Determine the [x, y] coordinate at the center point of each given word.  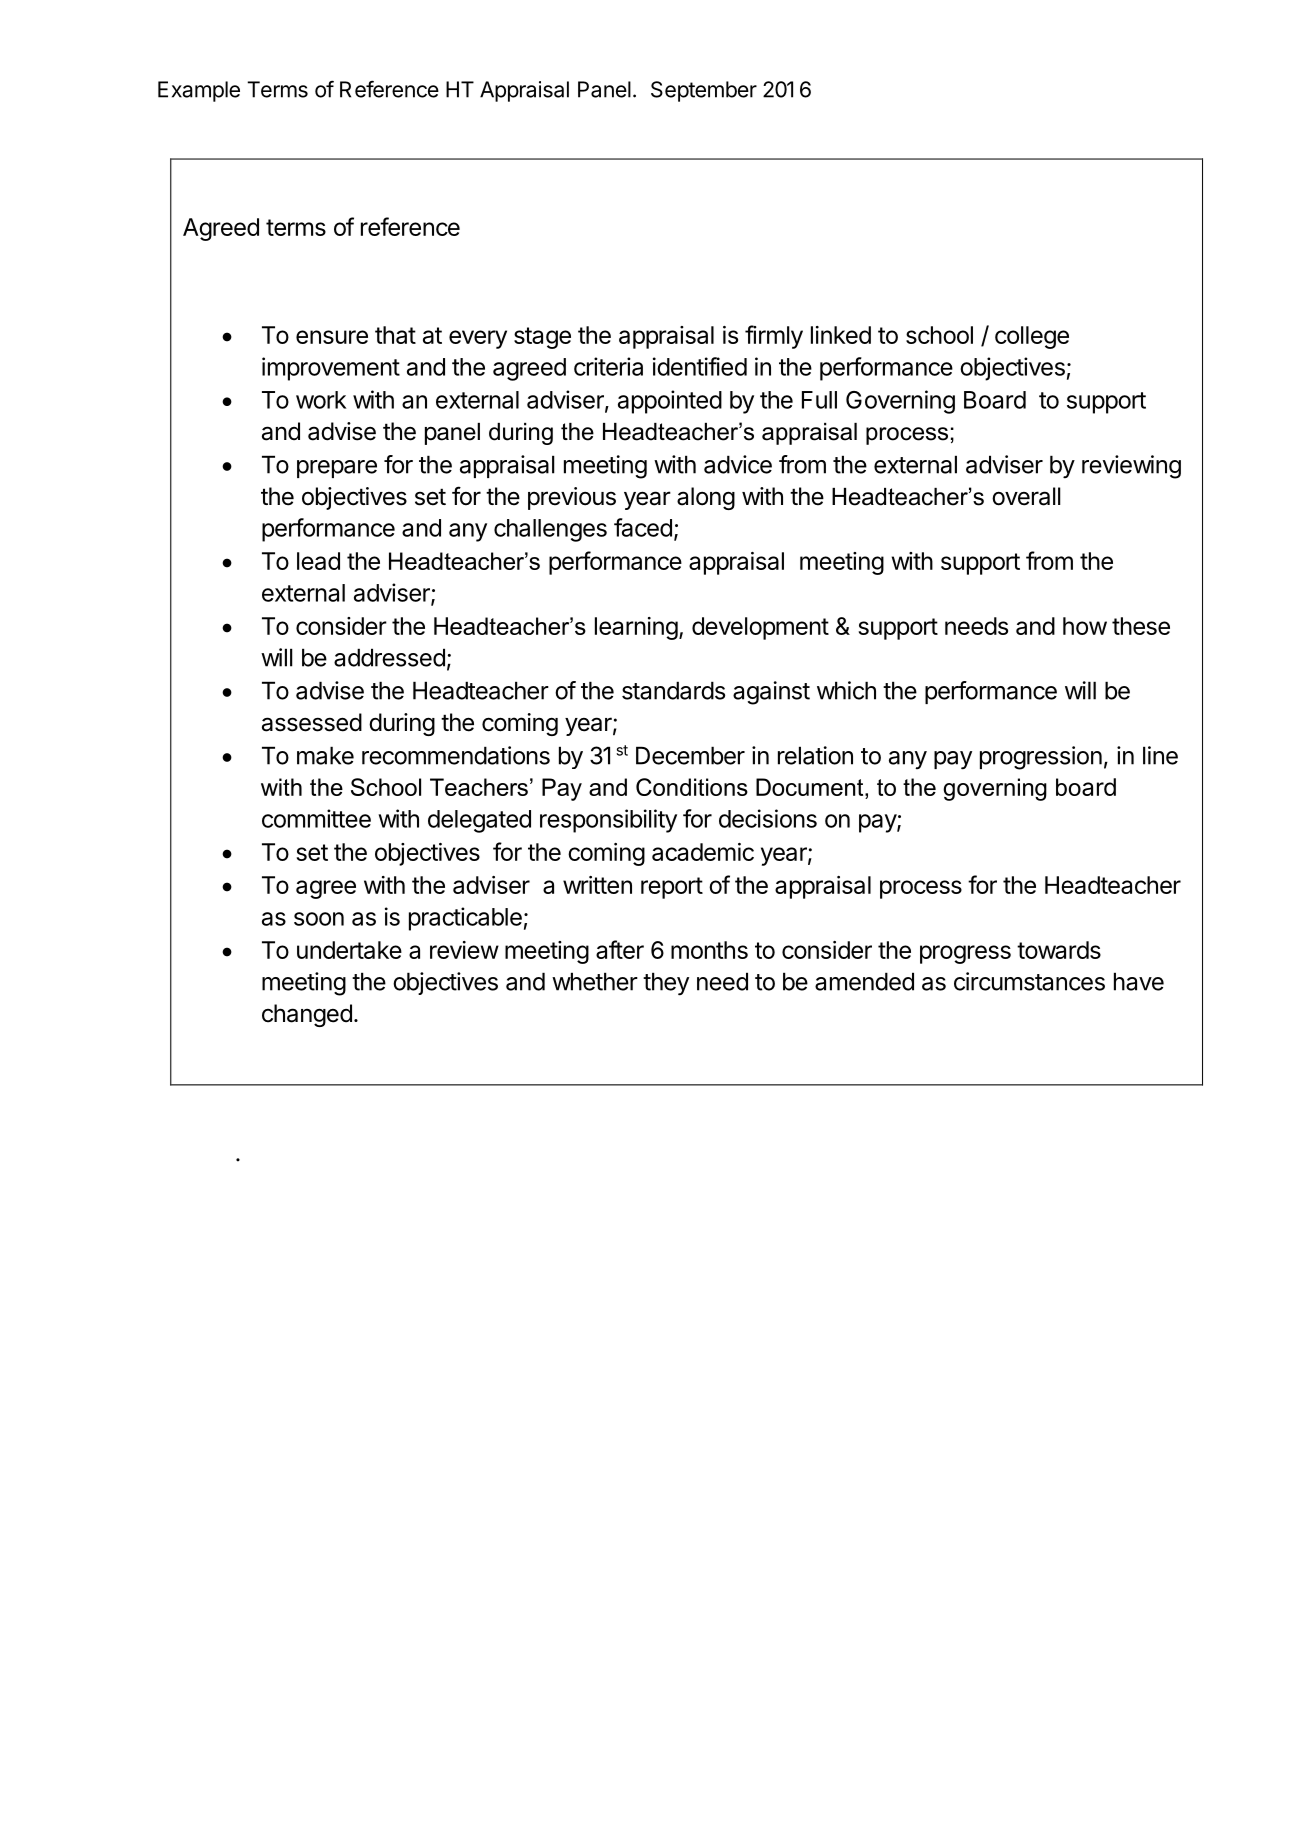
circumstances [1029, 981]
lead [318, 561]
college [1032, 337]
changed [307, 1015]
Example [199, 91]
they [666, 984]
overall [1026, 496]
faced [643, 527]
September [704, 91]
